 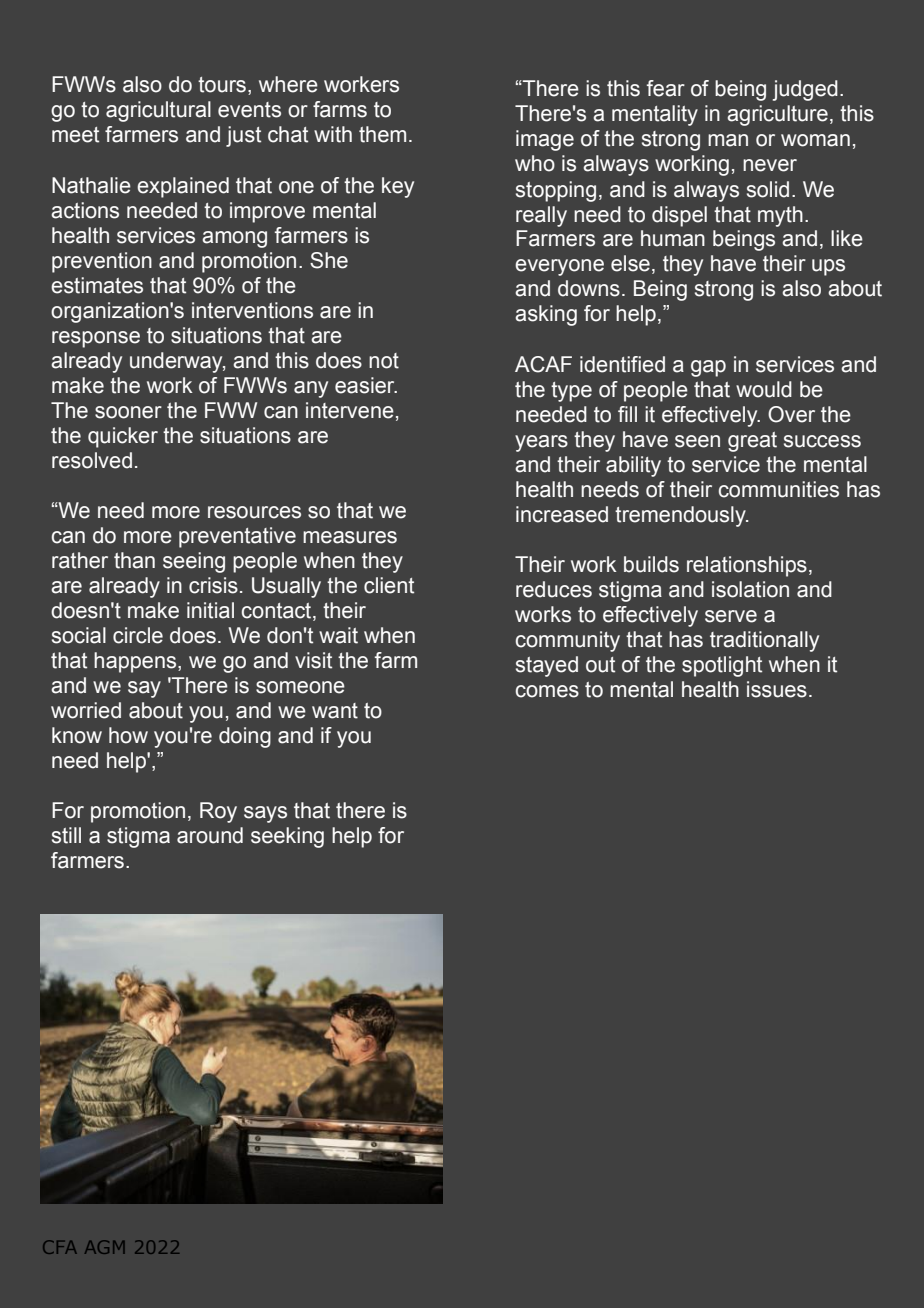 I want to click on seeking, so click(x=287, y=837).
